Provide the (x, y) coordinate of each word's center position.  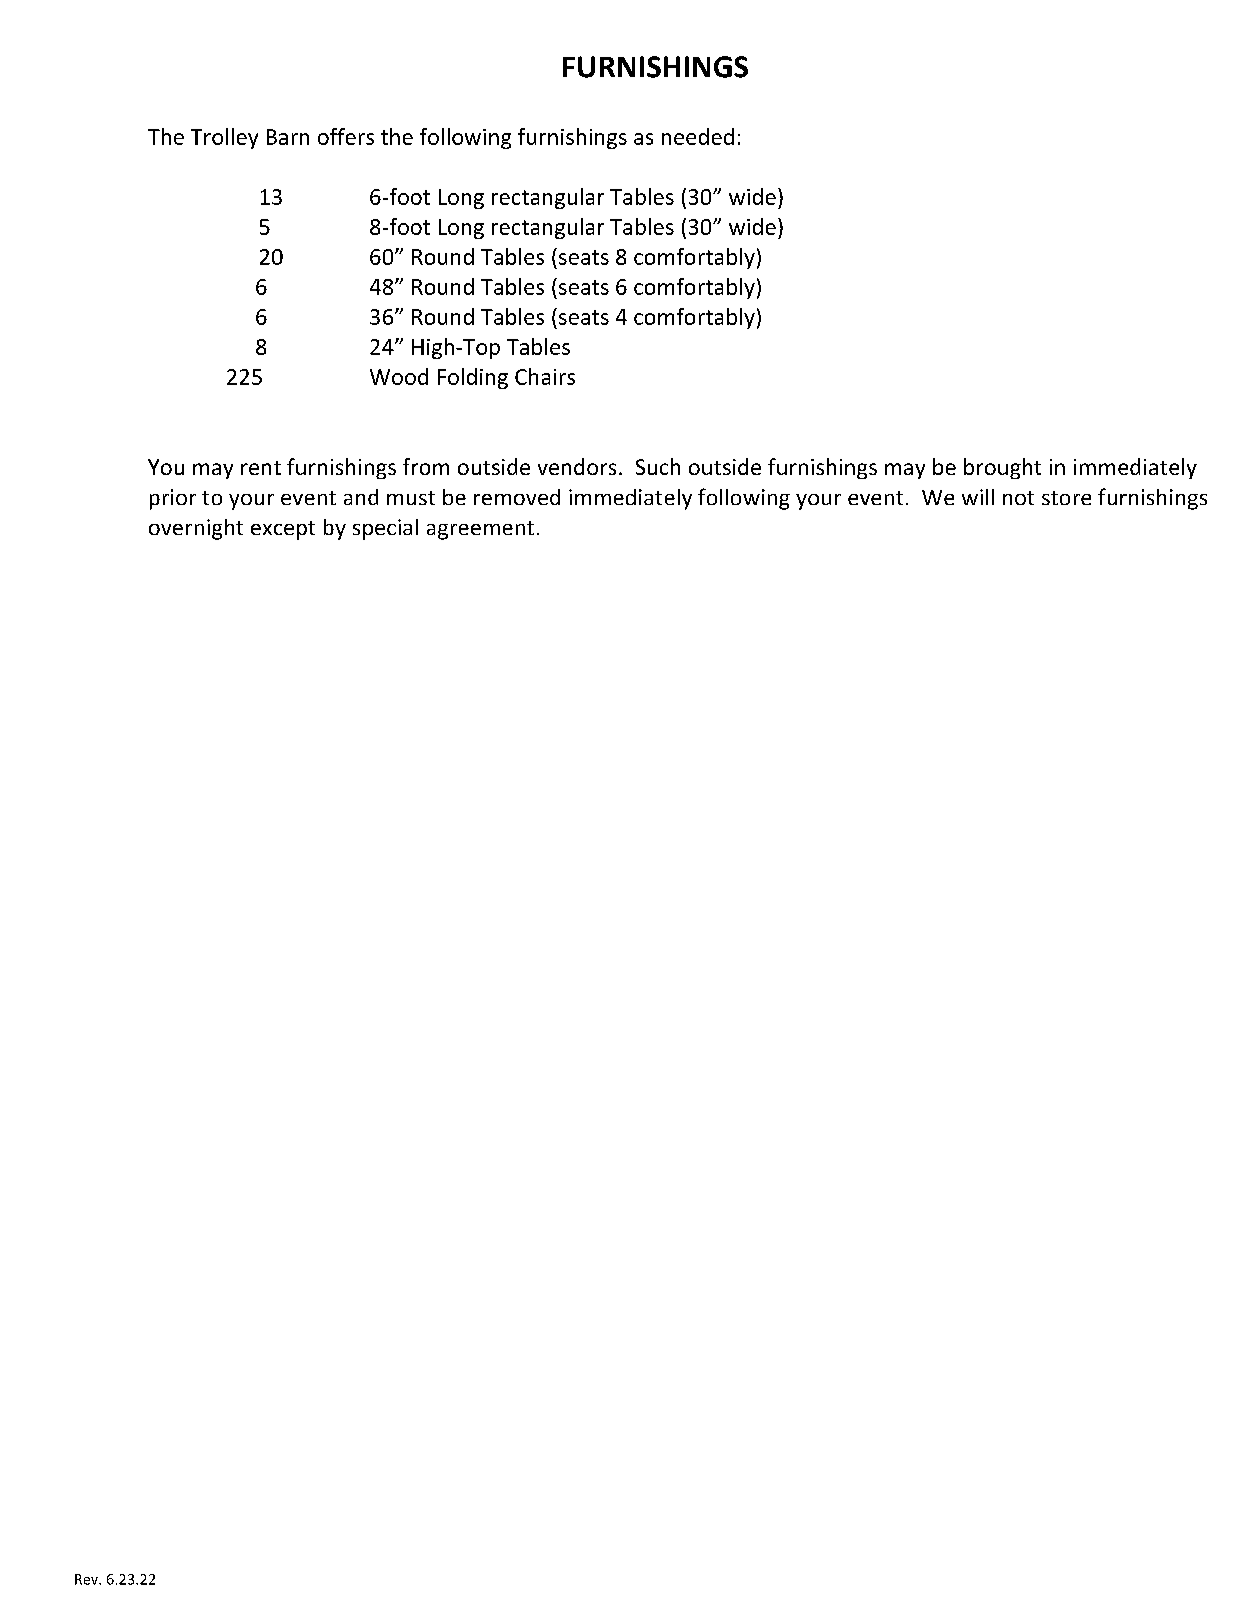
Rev (87, 1579)
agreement (480, 530)
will (978, 497)
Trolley (224, 138)
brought (1002, 468)
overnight (196, 529)
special (385, 529)
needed (698, 136)
